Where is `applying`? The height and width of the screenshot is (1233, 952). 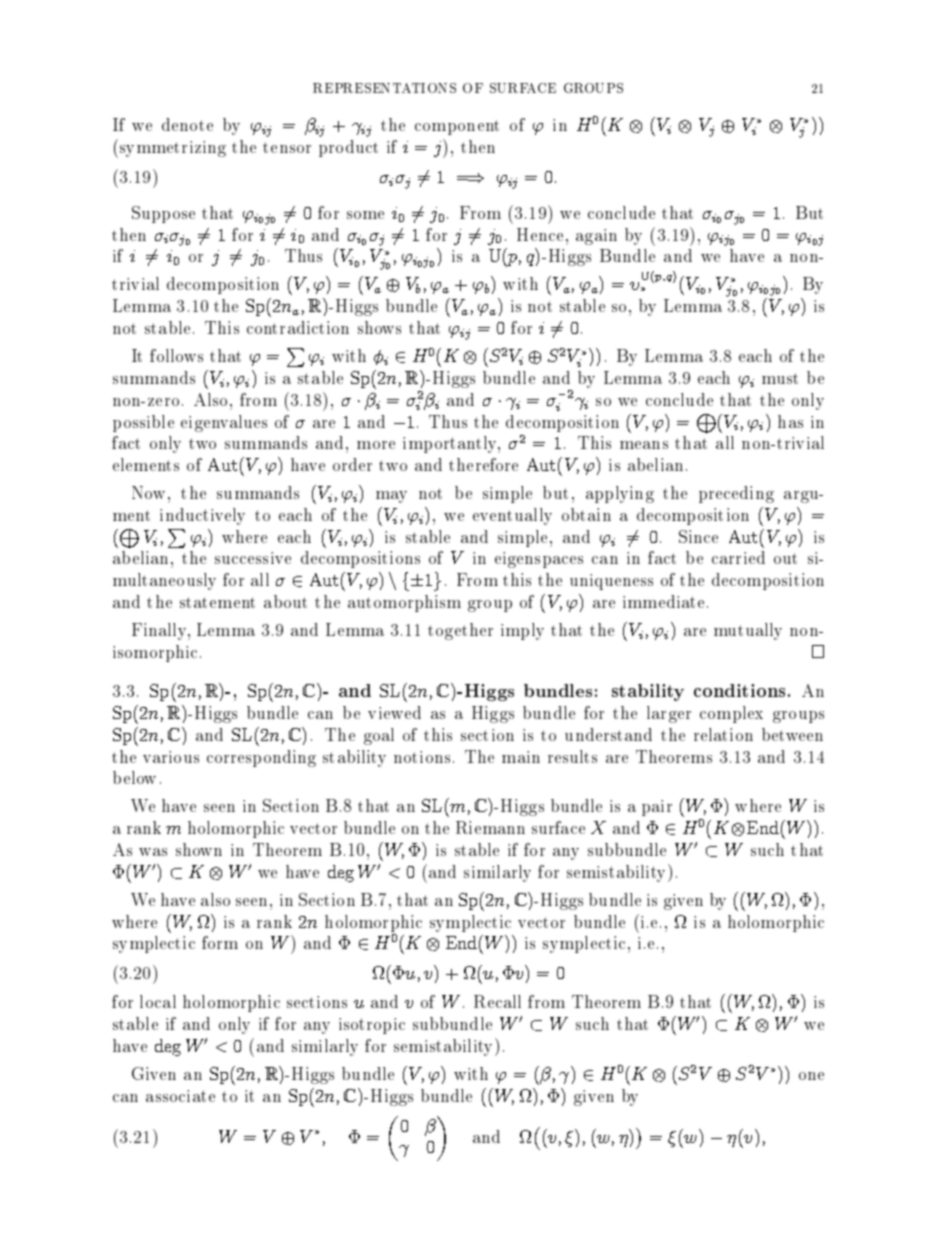
applying is located at coordinates (620, 494).
